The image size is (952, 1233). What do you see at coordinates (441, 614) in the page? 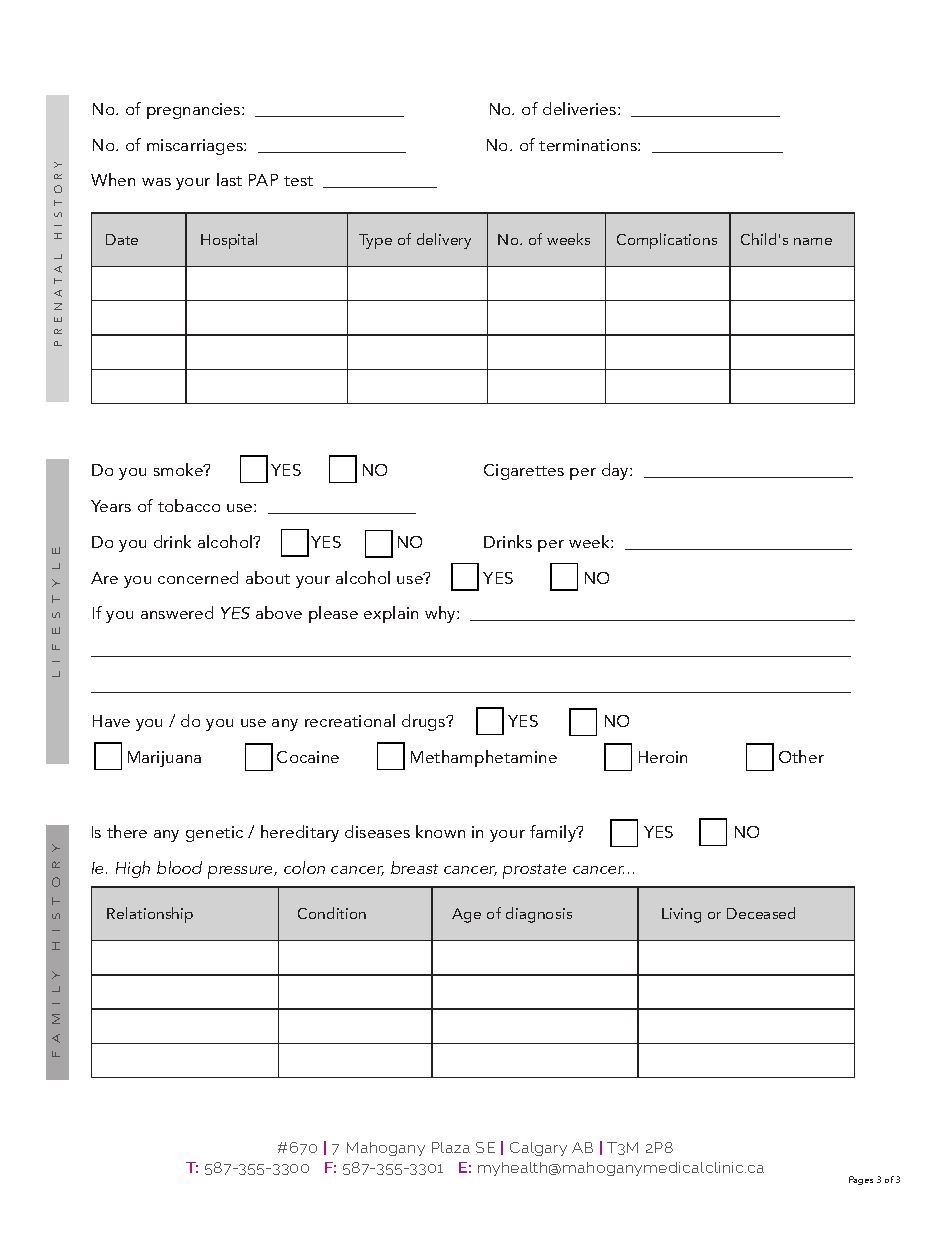
I see `why` at bounding box center [441, 614].
